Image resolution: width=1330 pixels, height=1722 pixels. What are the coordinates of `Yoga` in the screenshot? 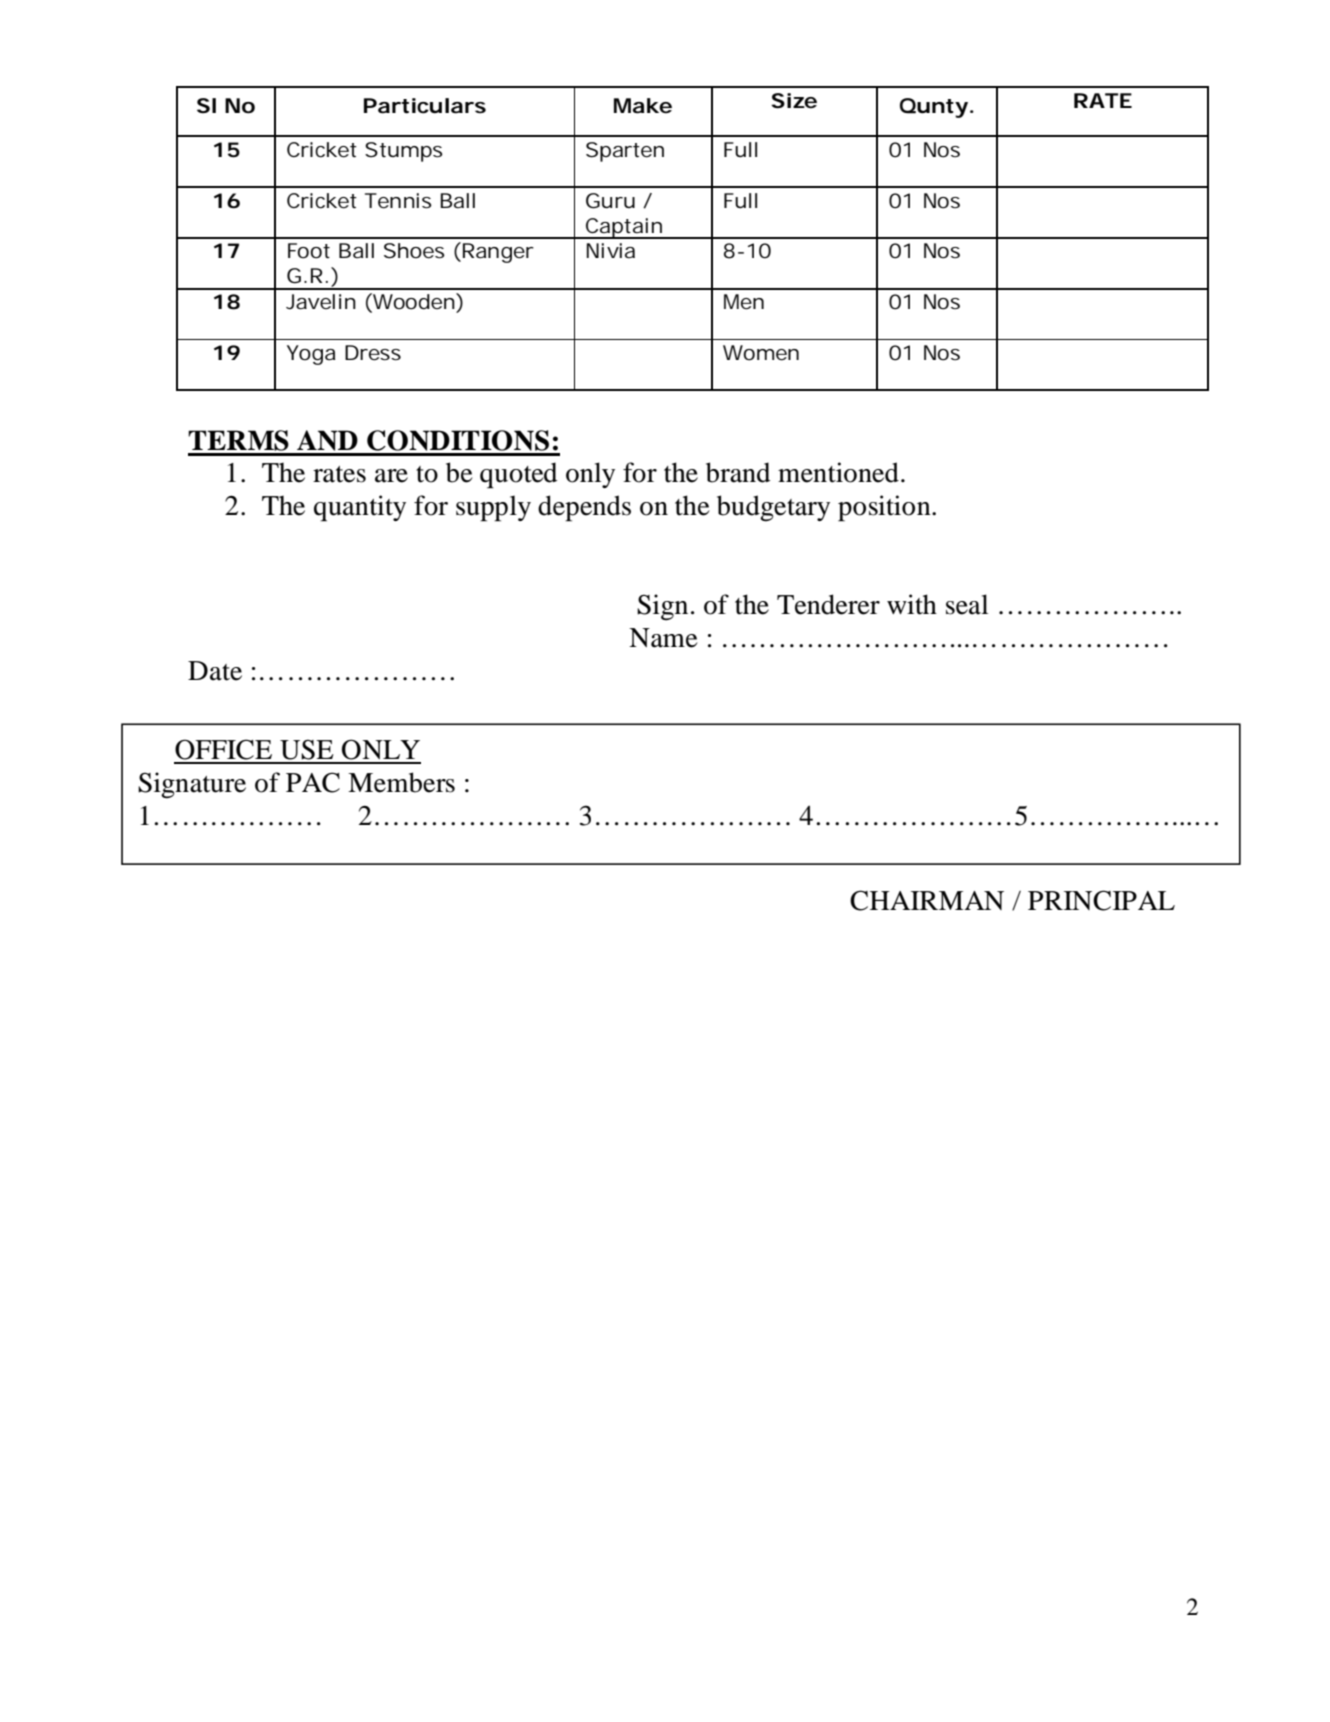 It's located at (311, 355).
